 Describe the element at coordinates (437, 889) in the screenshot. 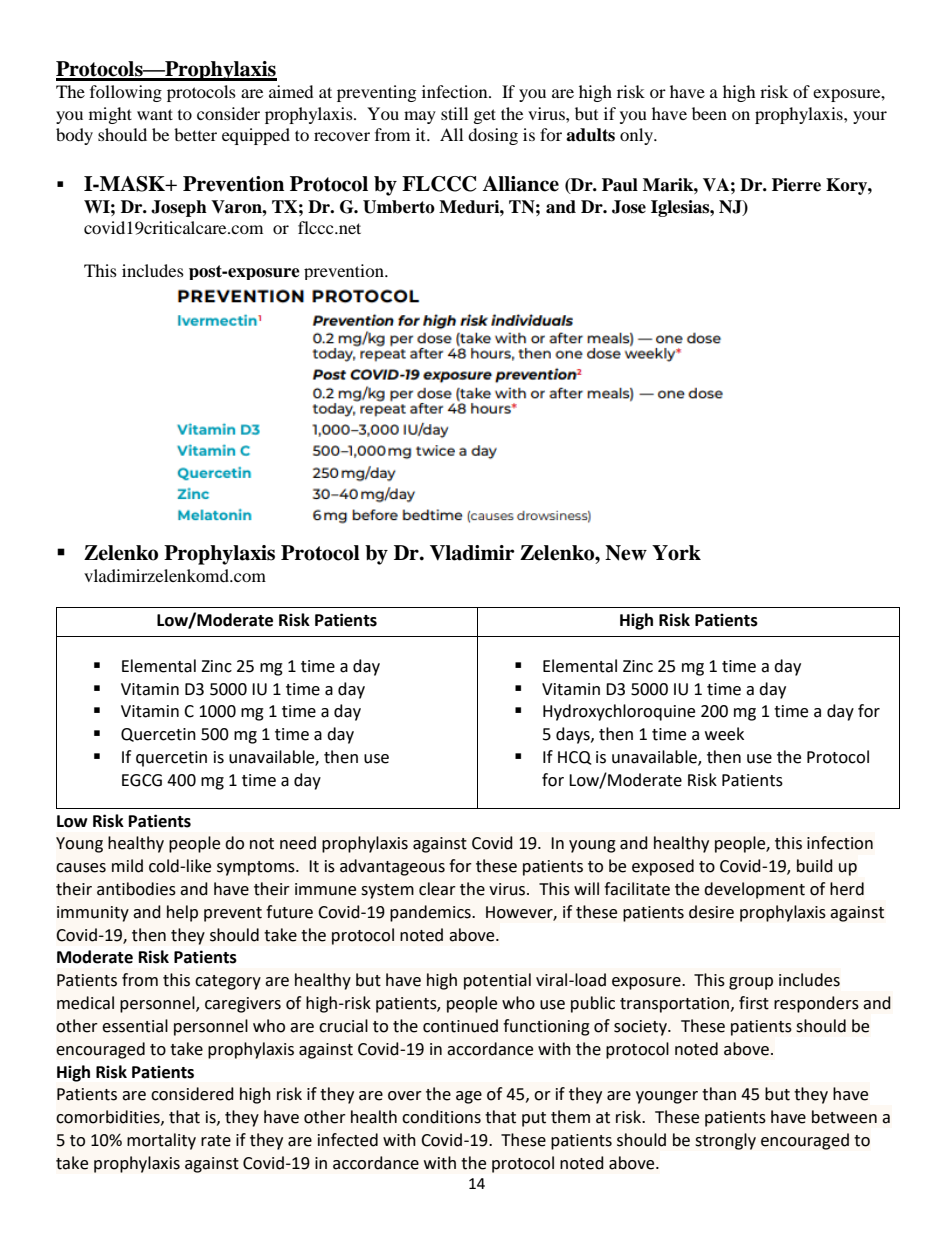

I see `clear` at that location.
